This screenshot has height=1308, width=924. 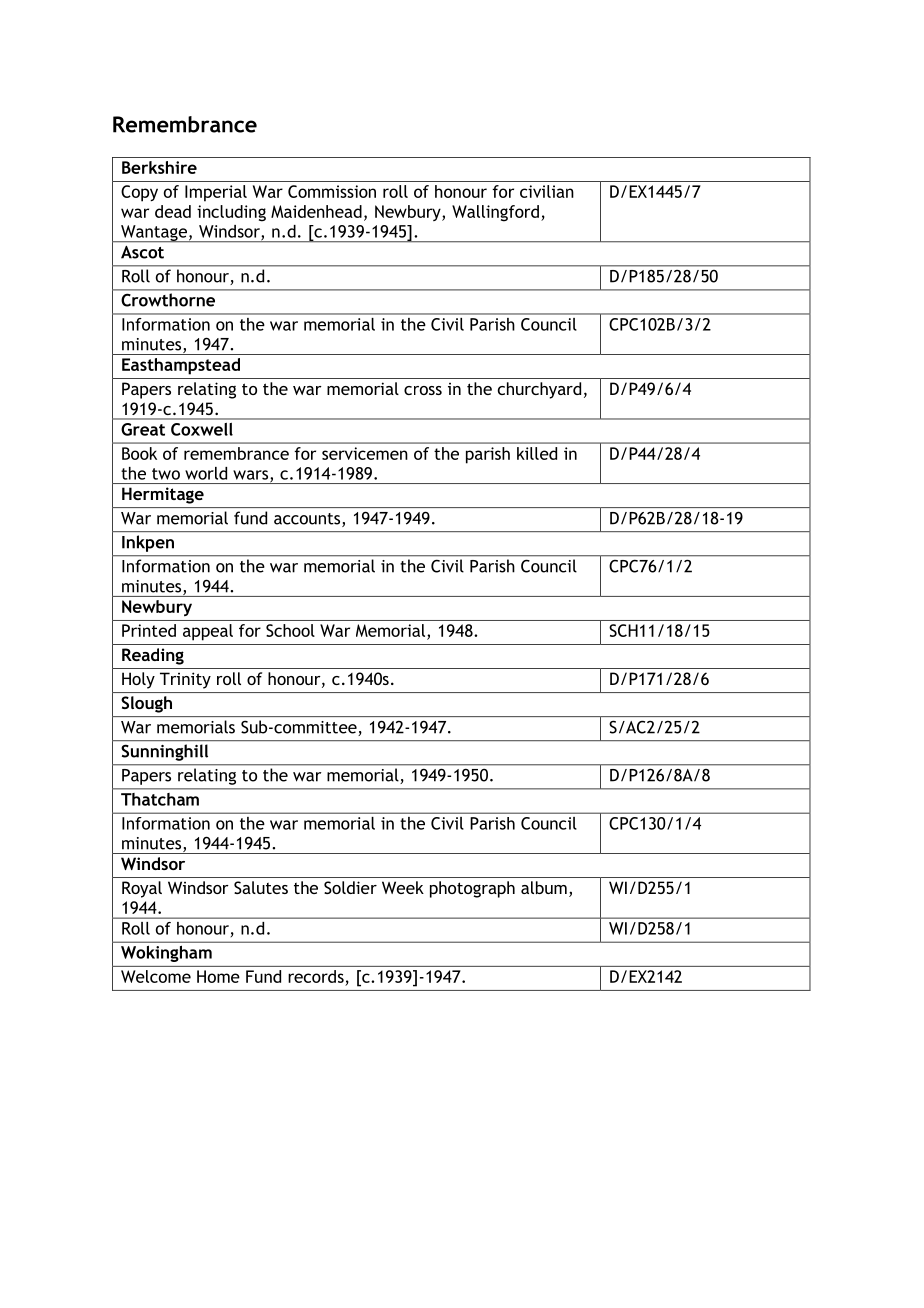 I want to click on servicemen, so click(x=365, y=453).
